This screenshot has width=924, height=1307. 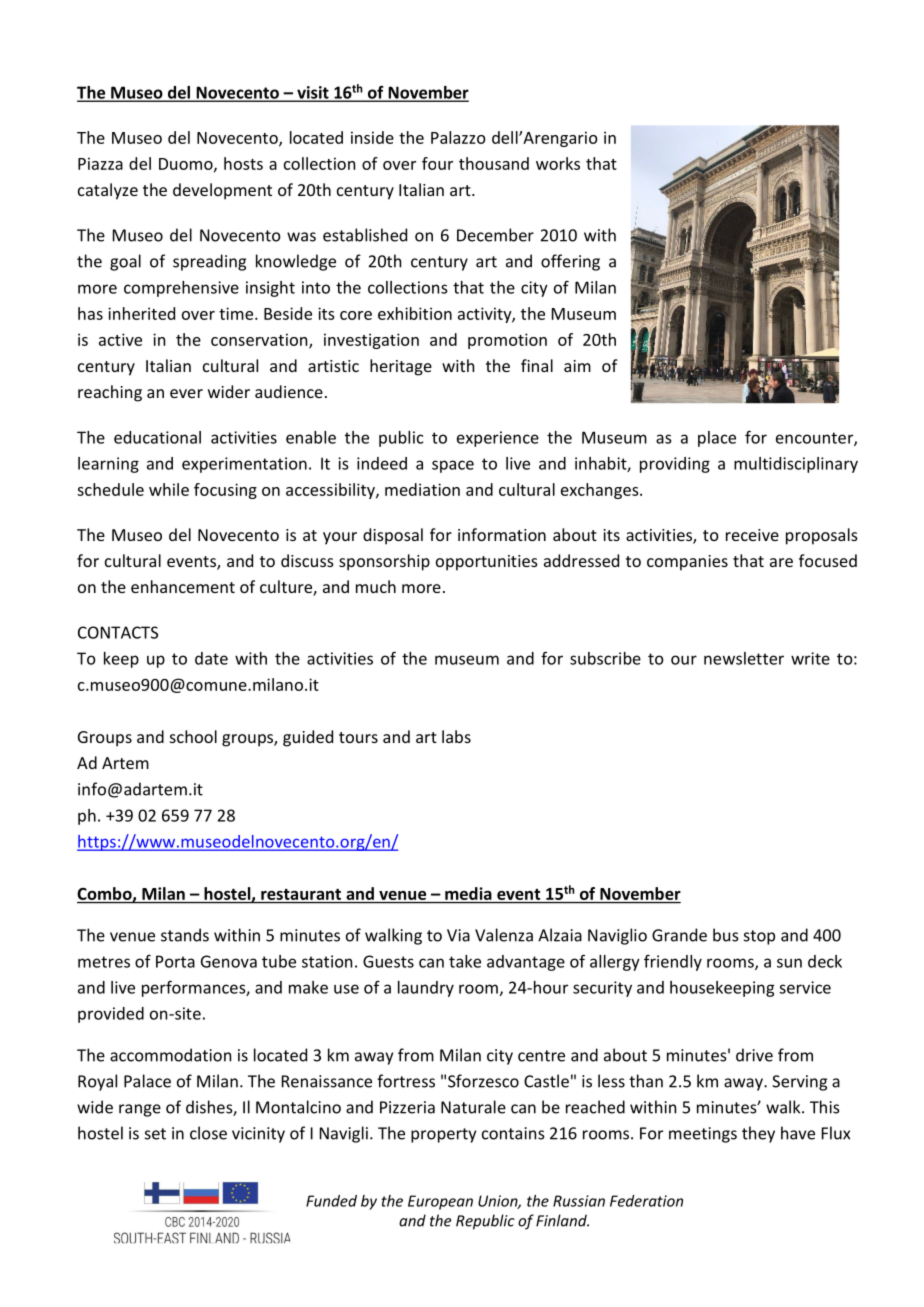 What do you see at coordinates (155, 1134) in the screenshot?
I see `set` at bounding box center [155, 1134].
